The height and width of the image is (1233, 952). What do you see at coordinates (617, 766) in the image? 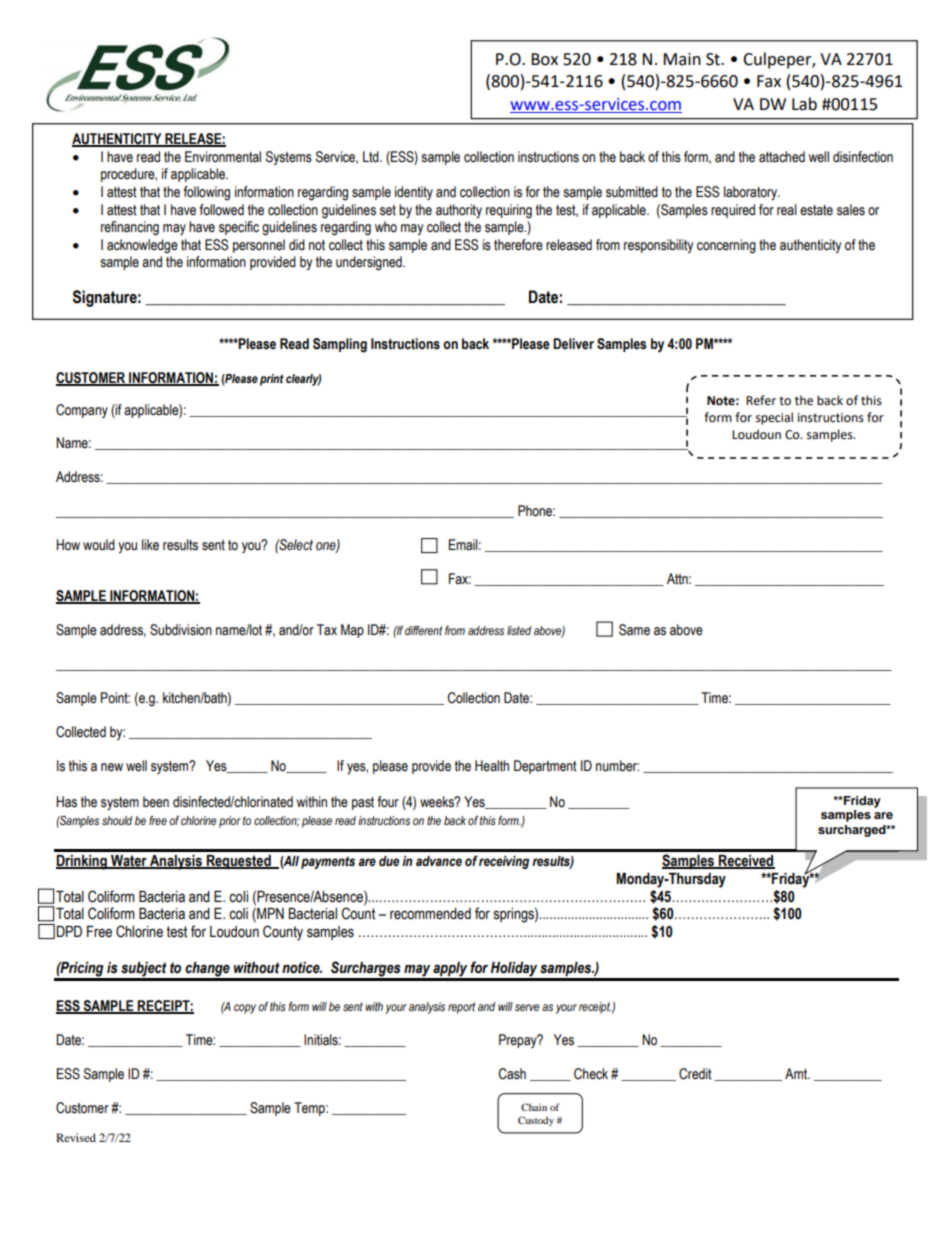
I see `number` at bounding box center [617, 766].
